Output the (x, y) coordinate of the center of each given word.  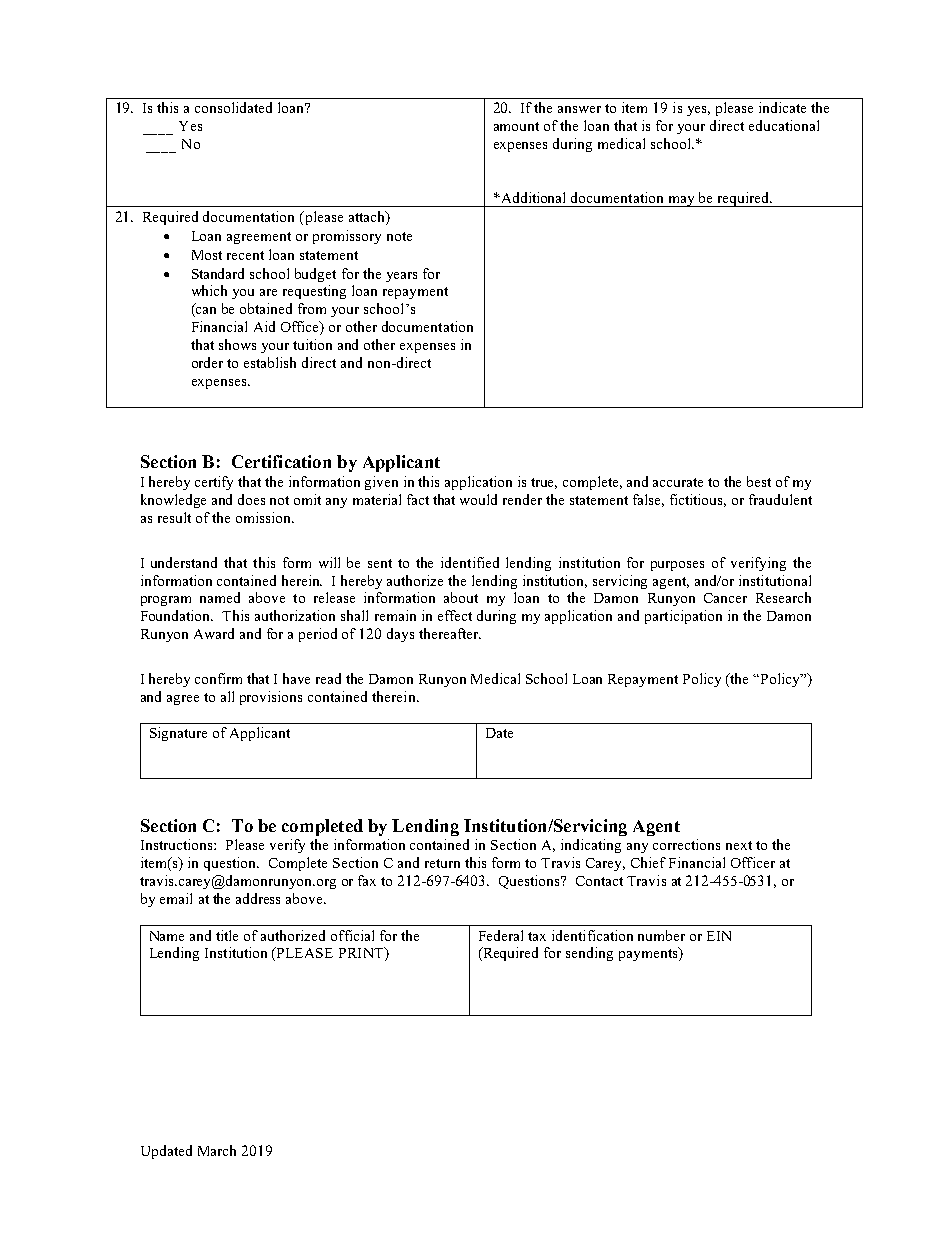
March (217, 1150)
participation (683, 617)
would (478, 499)
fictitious (698, 500)
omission (265, 517)
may (681, 201)
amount (516, 126)
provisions (271, 698)
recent (245, 255)
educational (784, 125)
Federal (501, 935)
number (661, 935)
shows (237, 344)
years (401, 277)
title (227, 935)
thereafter (450, 633)
